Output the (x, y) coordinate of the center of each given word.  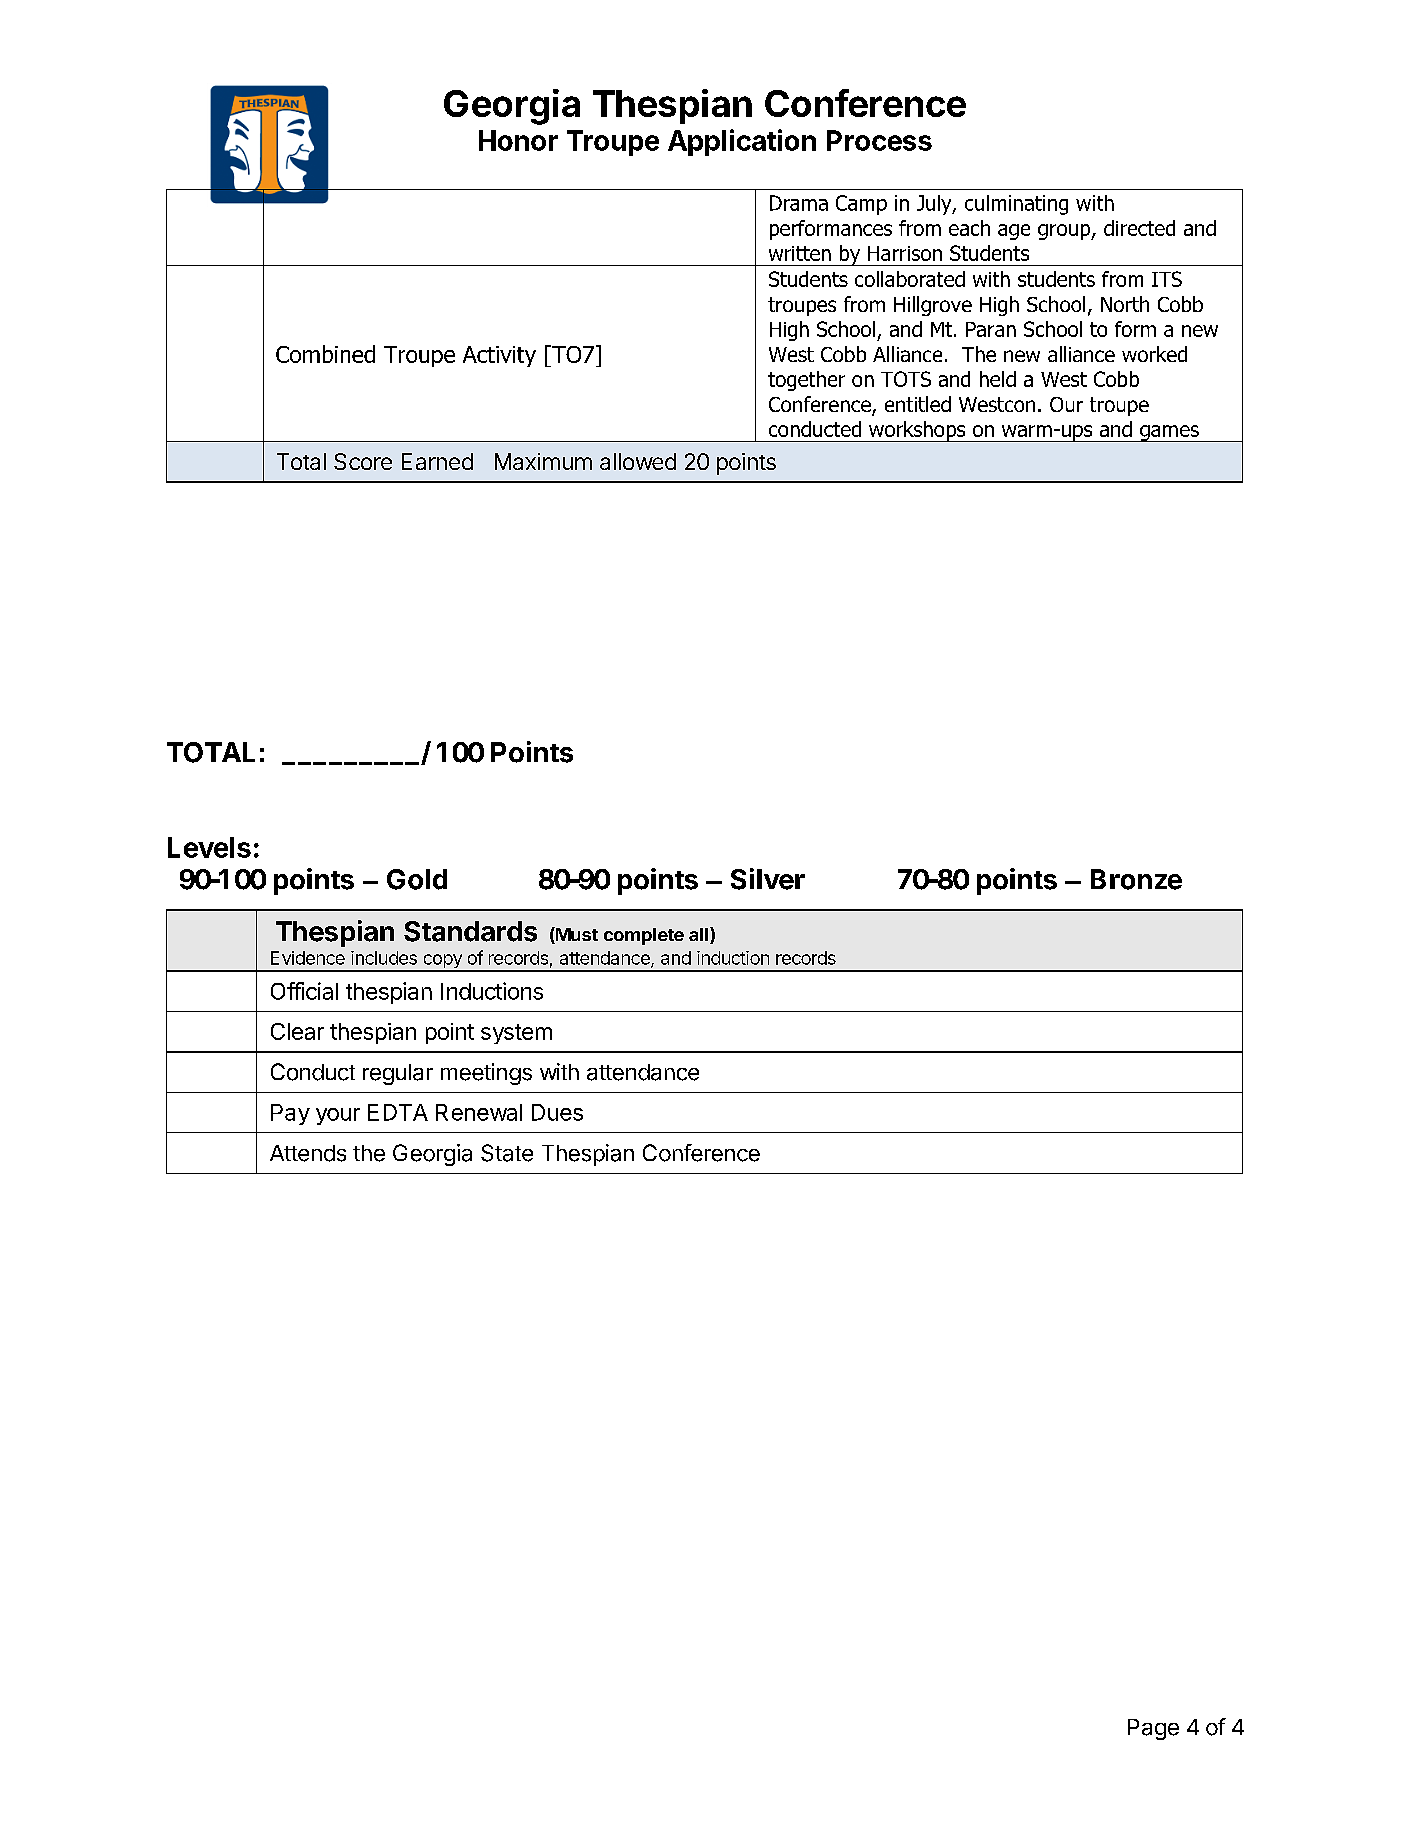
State (507, 1153)
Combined (325, 354)
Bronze (1136, 879)
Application (742, 142)
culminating (1016, 205)
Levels (209, 847)
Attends (308, 1153)
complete (644, 936)
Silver (768, 879)
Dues (557, 1112)
